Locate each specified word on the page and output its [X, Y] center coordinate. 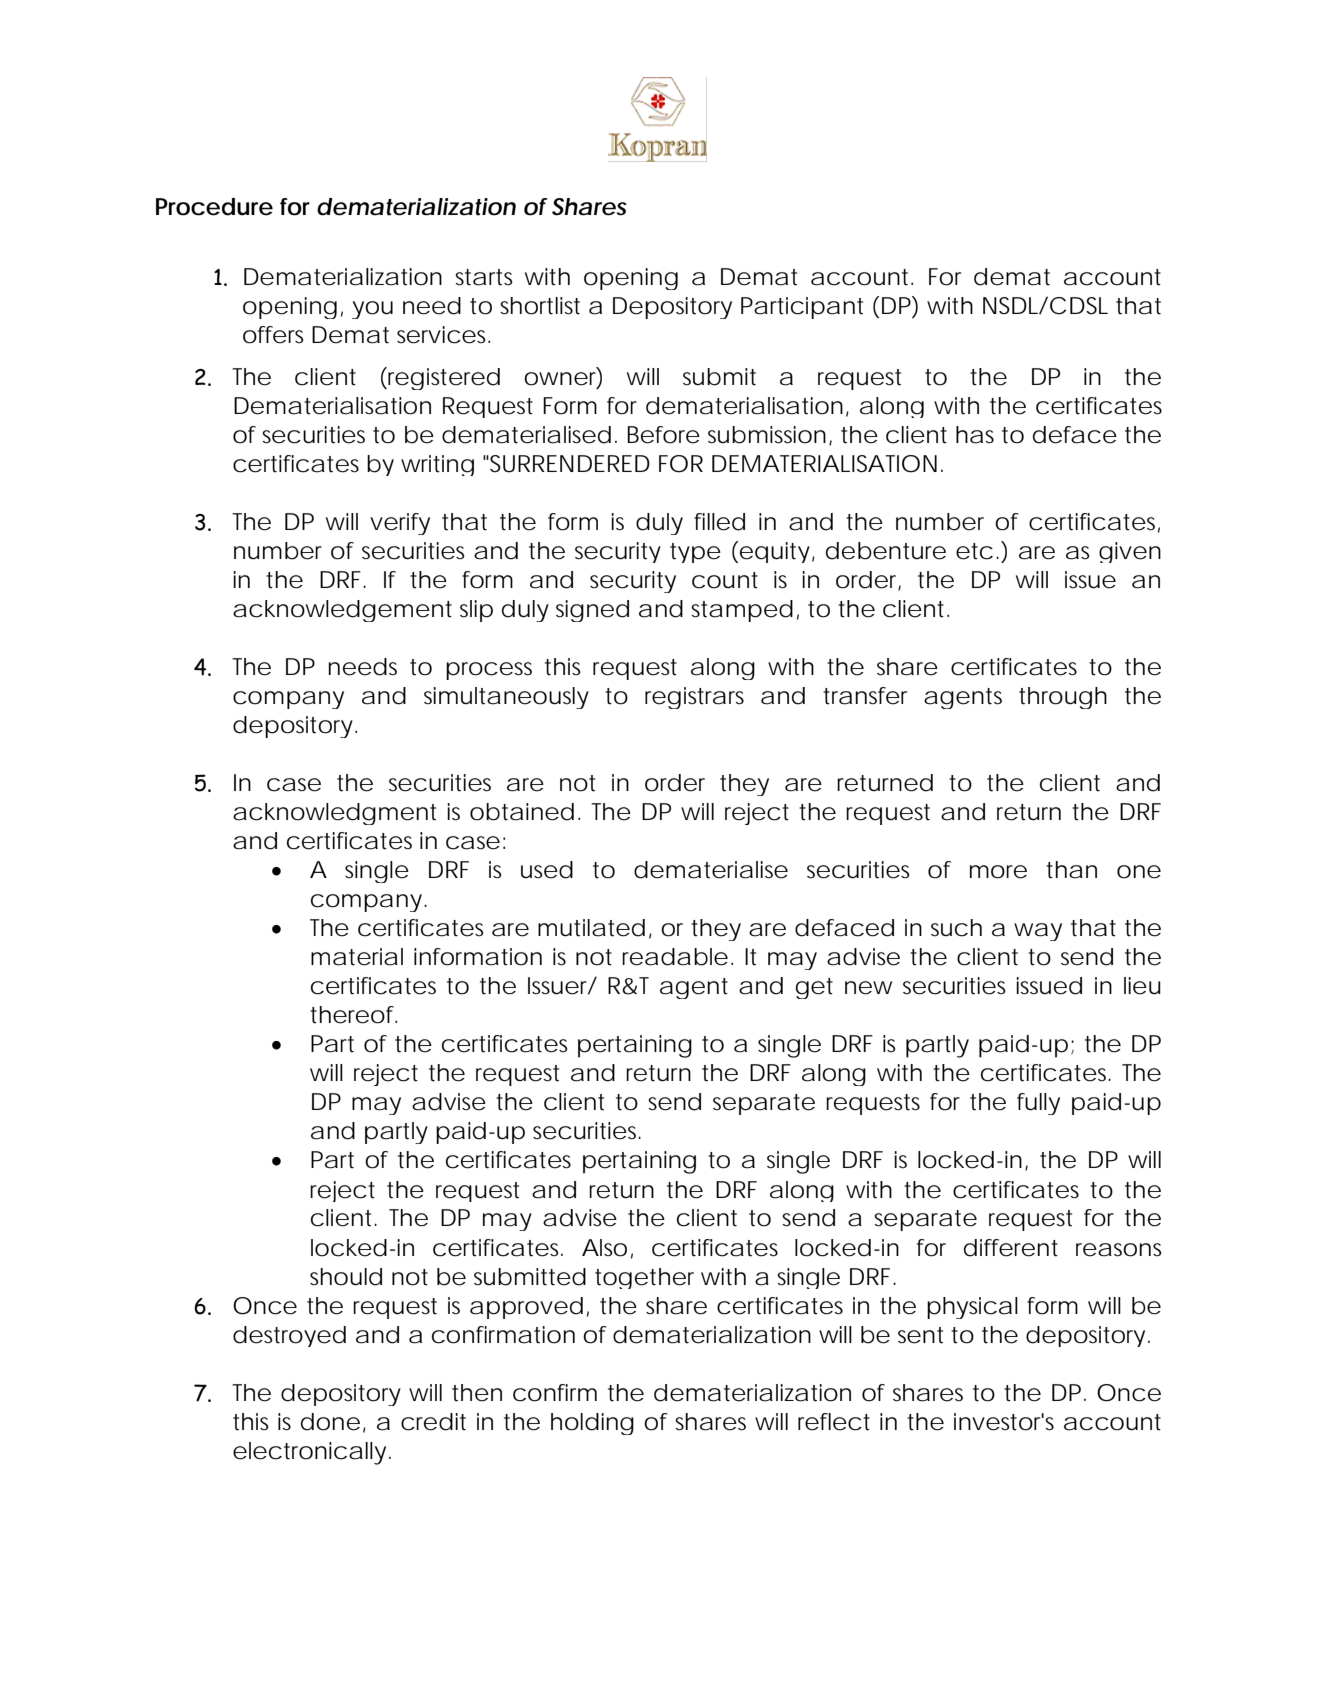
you [372, 310]
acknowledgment [334, 814]
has [975, 435]
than [1071, 870]
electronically [309, 1453]
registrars [694, 698]
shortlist [540, 306]
